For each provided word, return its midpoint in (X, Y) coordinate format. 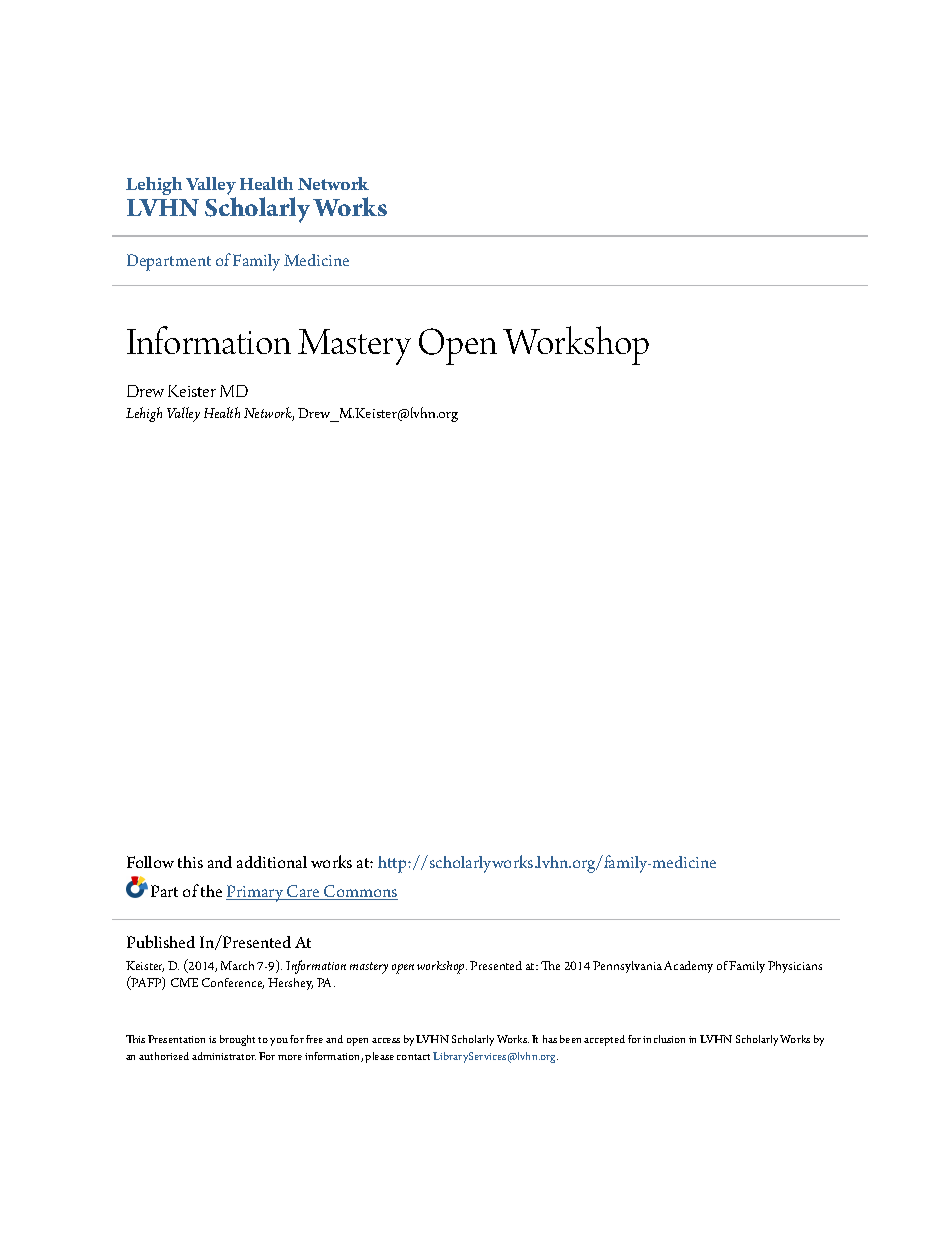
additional (272, 862)
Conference (233, 983)
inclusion (664, 1039)
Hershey (290, 984)
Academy (688, 967)
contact (413, 1057)
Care (304, 892)
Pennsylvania (627, 967)
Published (161, 941)
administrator (224, 1056)
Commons (360, 892)
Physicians (795, 967)
